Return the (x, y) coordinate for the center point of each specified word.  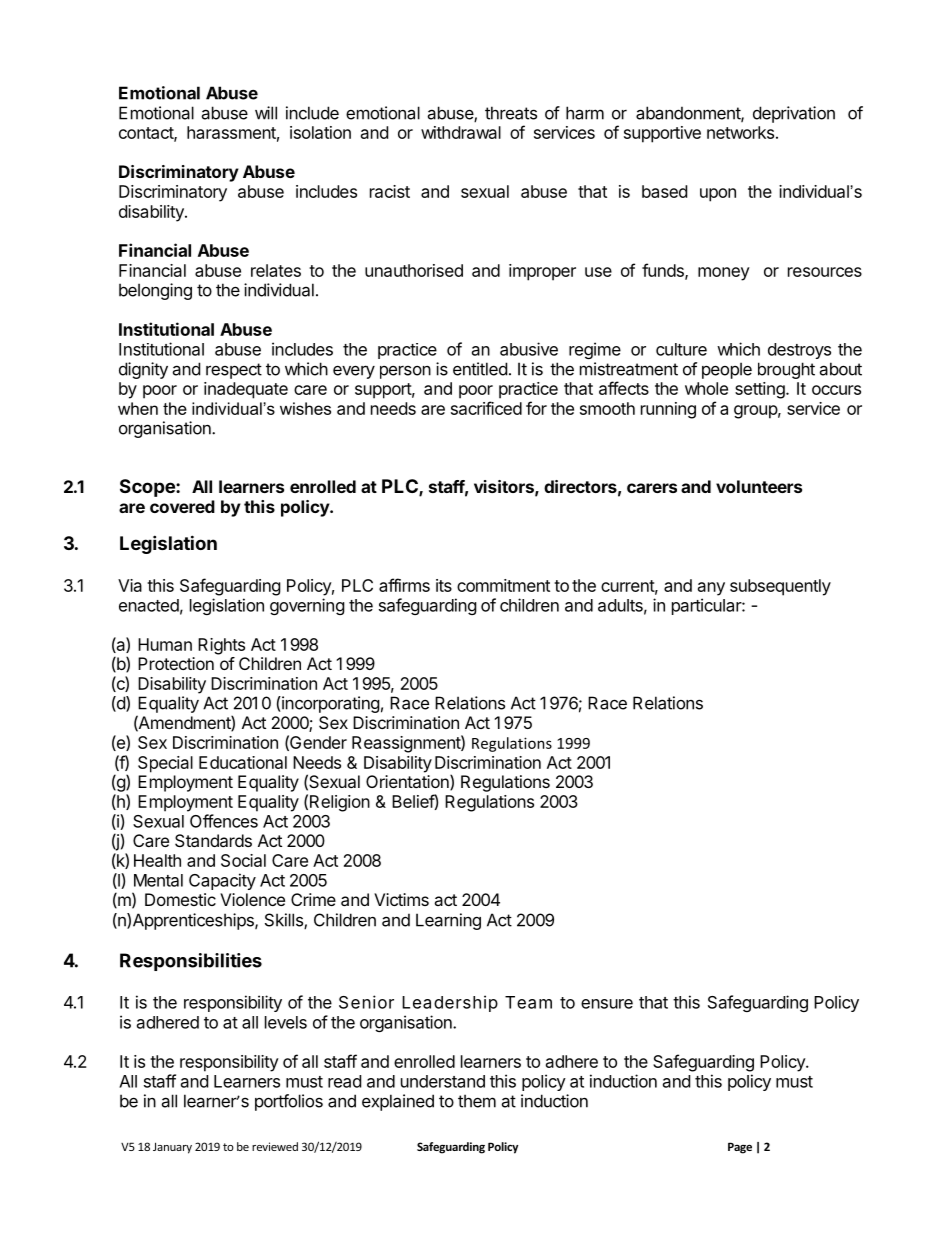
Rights (221, 646)
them (477, 1101)
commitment (503, 585)
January (172, 1148)
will (266, 113)
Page (740, 1148)
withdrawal (461, 132)
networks (740, 132)
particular (707, 606)
